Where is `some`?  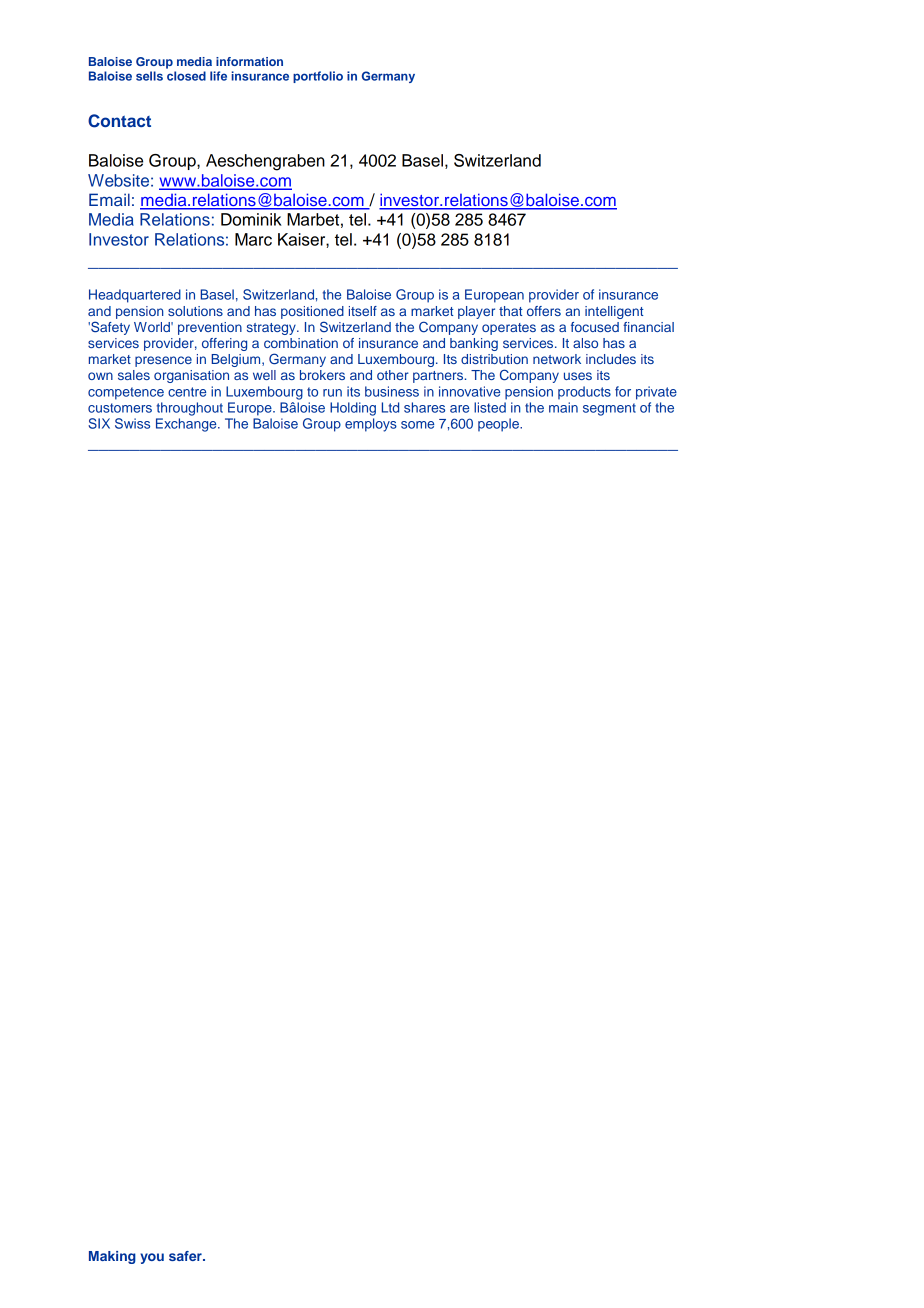 some is located at coordinates (417, 425).
